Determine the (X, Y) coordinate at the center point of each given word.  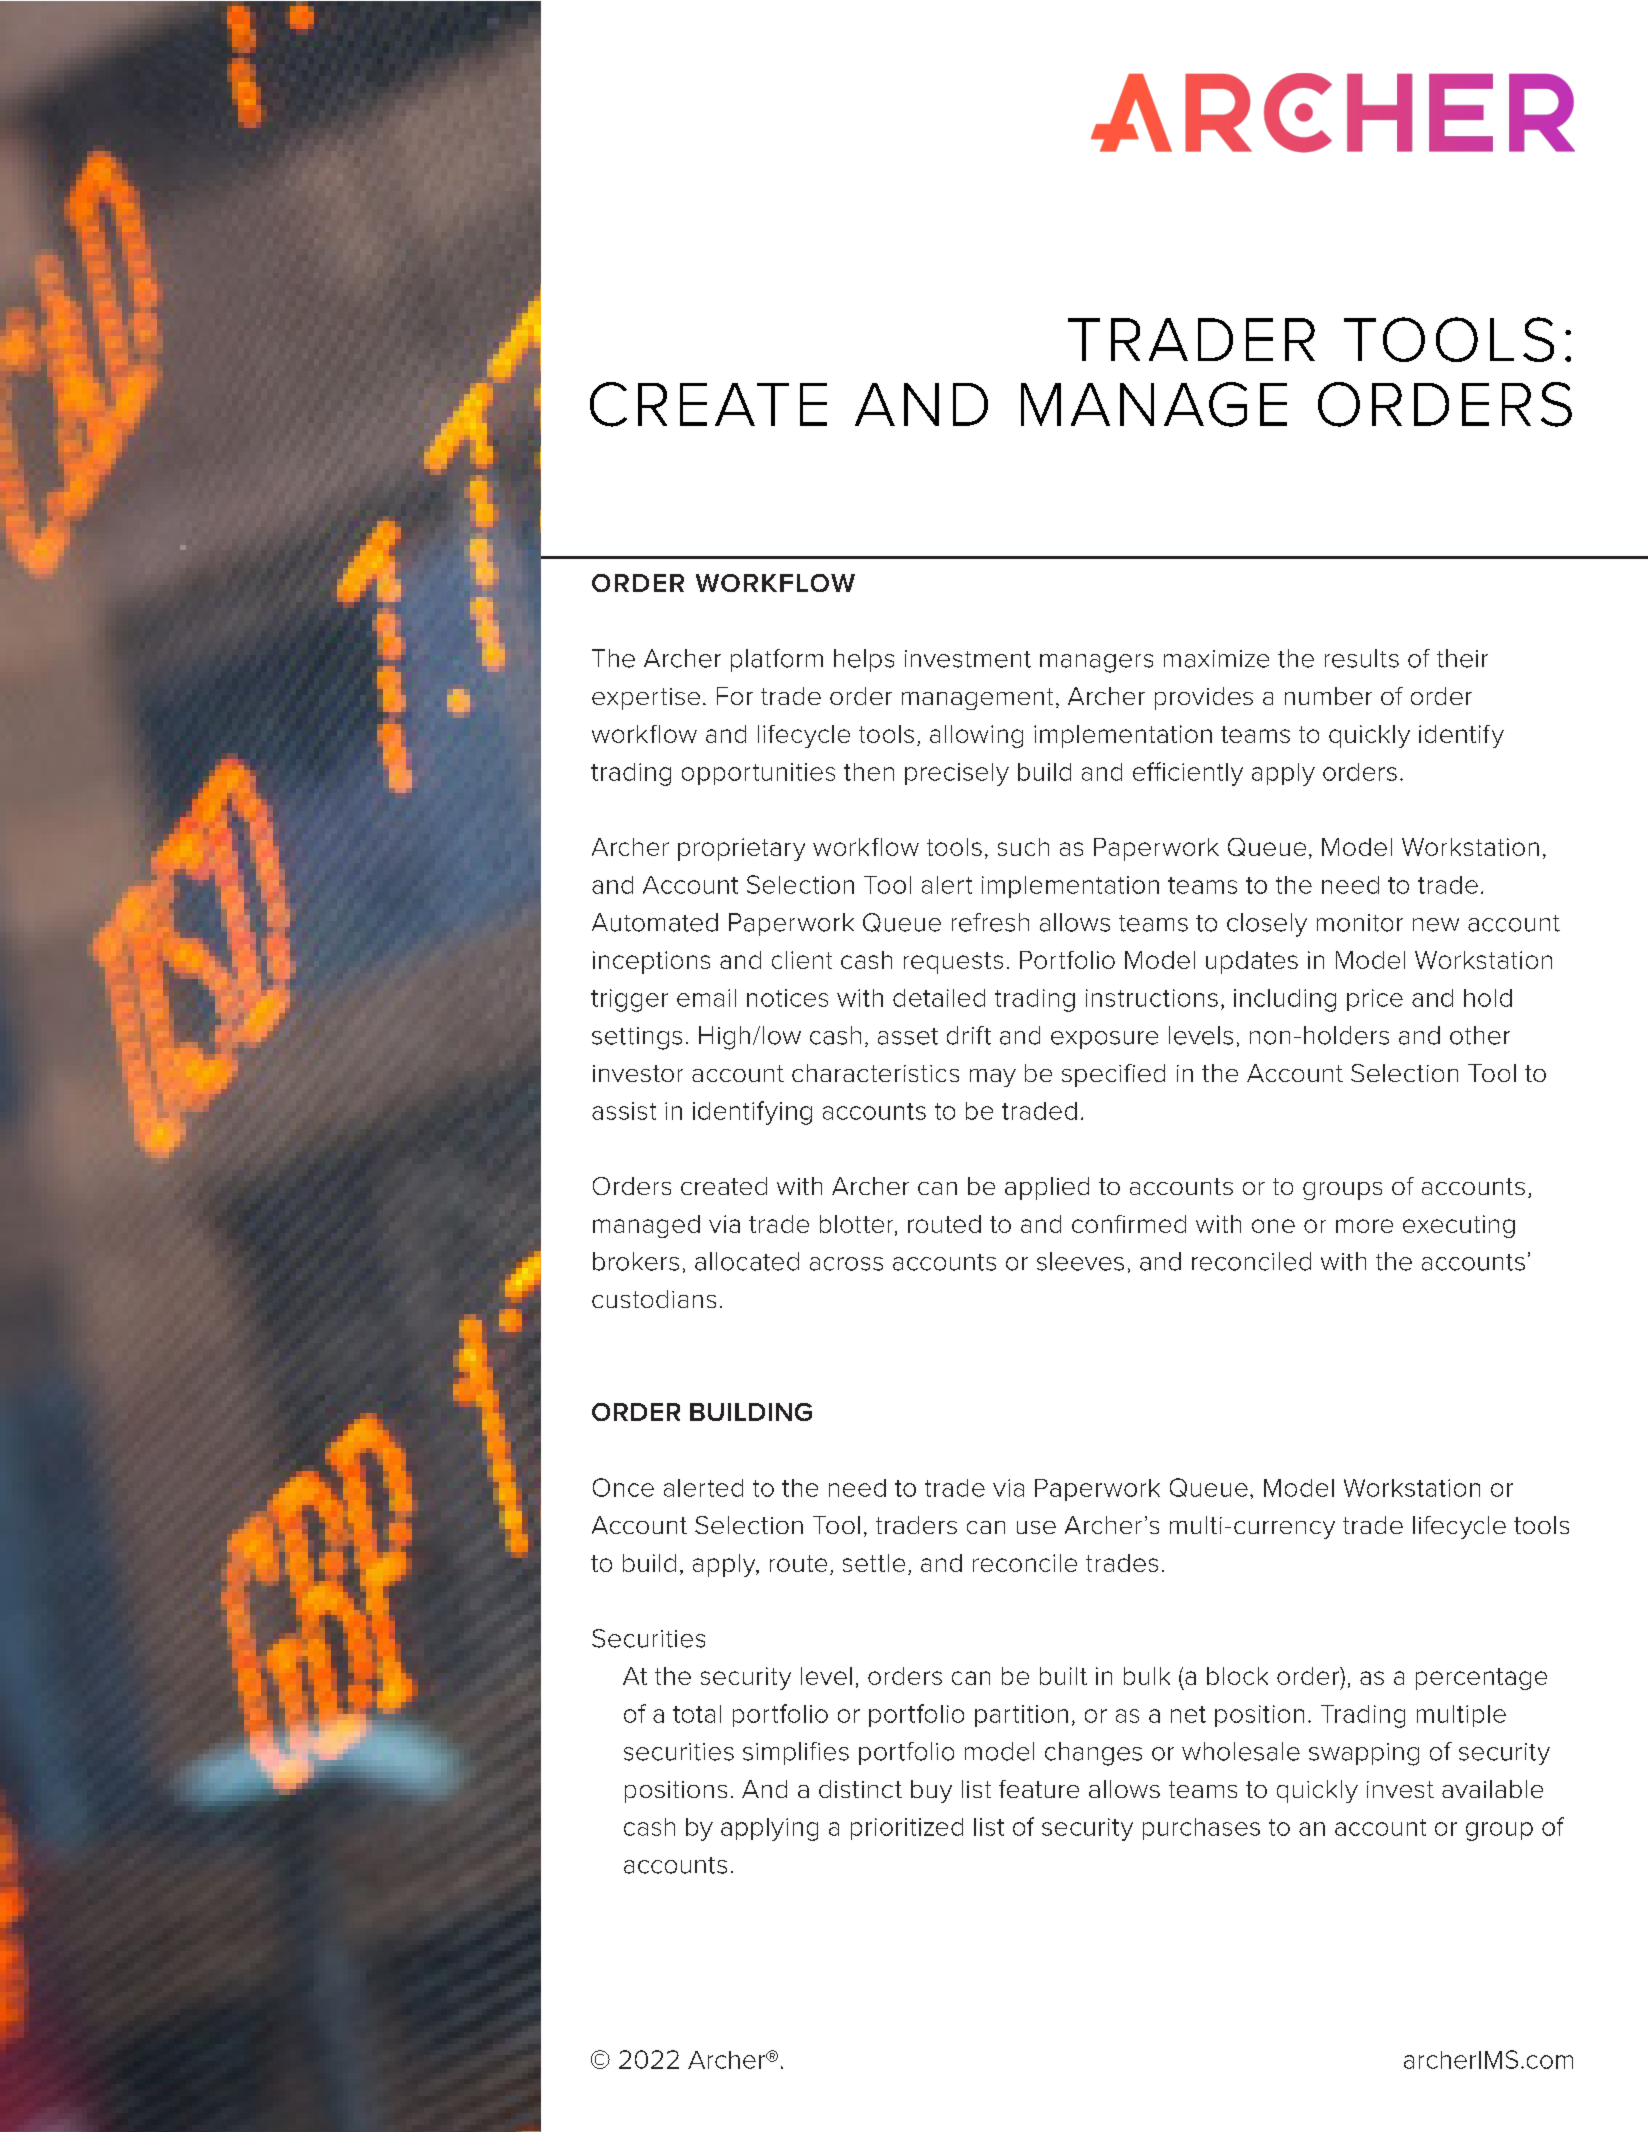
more (1364, 1226)
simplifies (796, 1753)
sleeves (1080, 1261)
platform (777, 660)
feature (1039, 1789)
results (1362, 658)
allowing (976, 736)
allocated (747, 1261)
